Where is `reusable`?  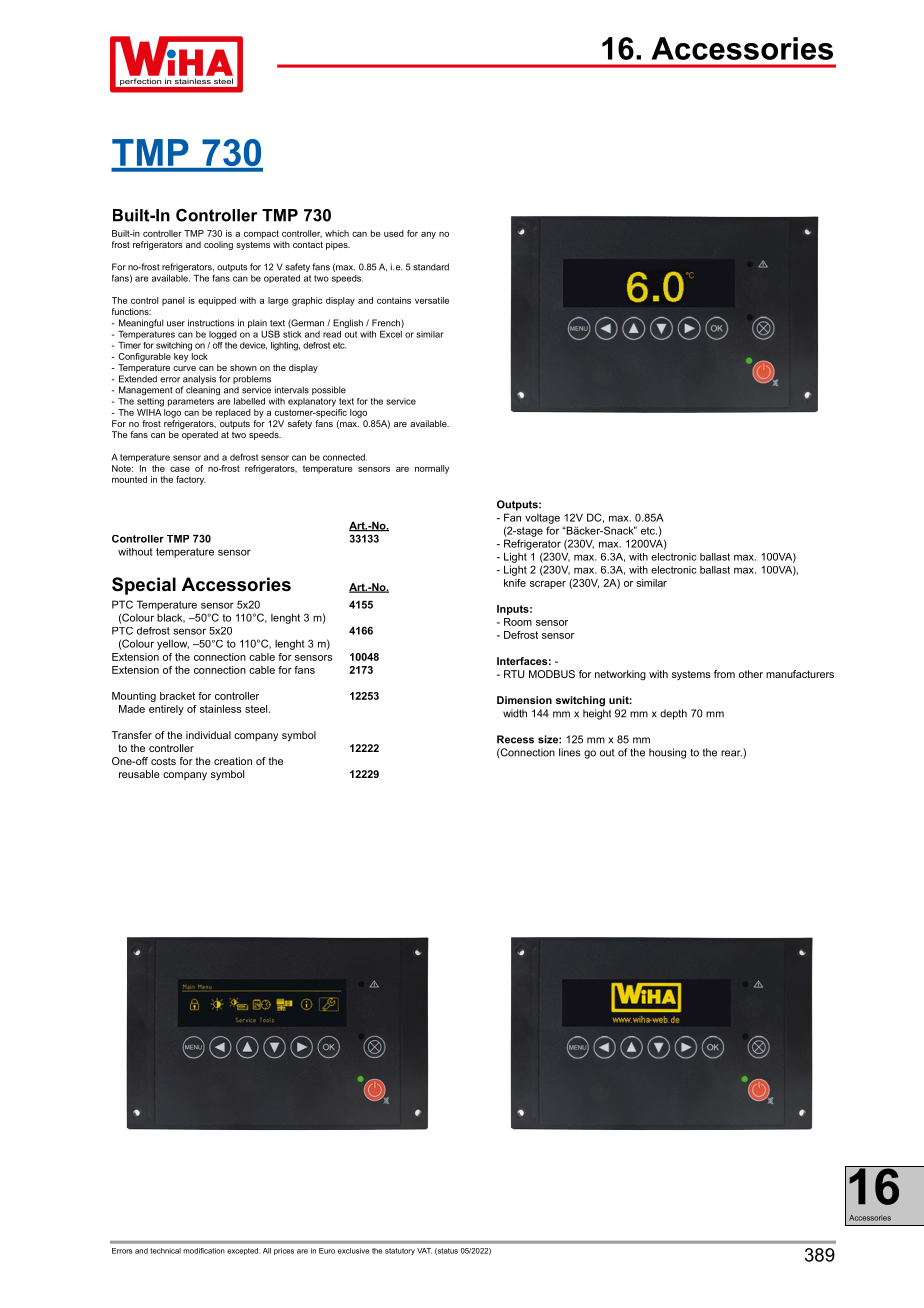 reusable is located at coordinates (139, 774).
